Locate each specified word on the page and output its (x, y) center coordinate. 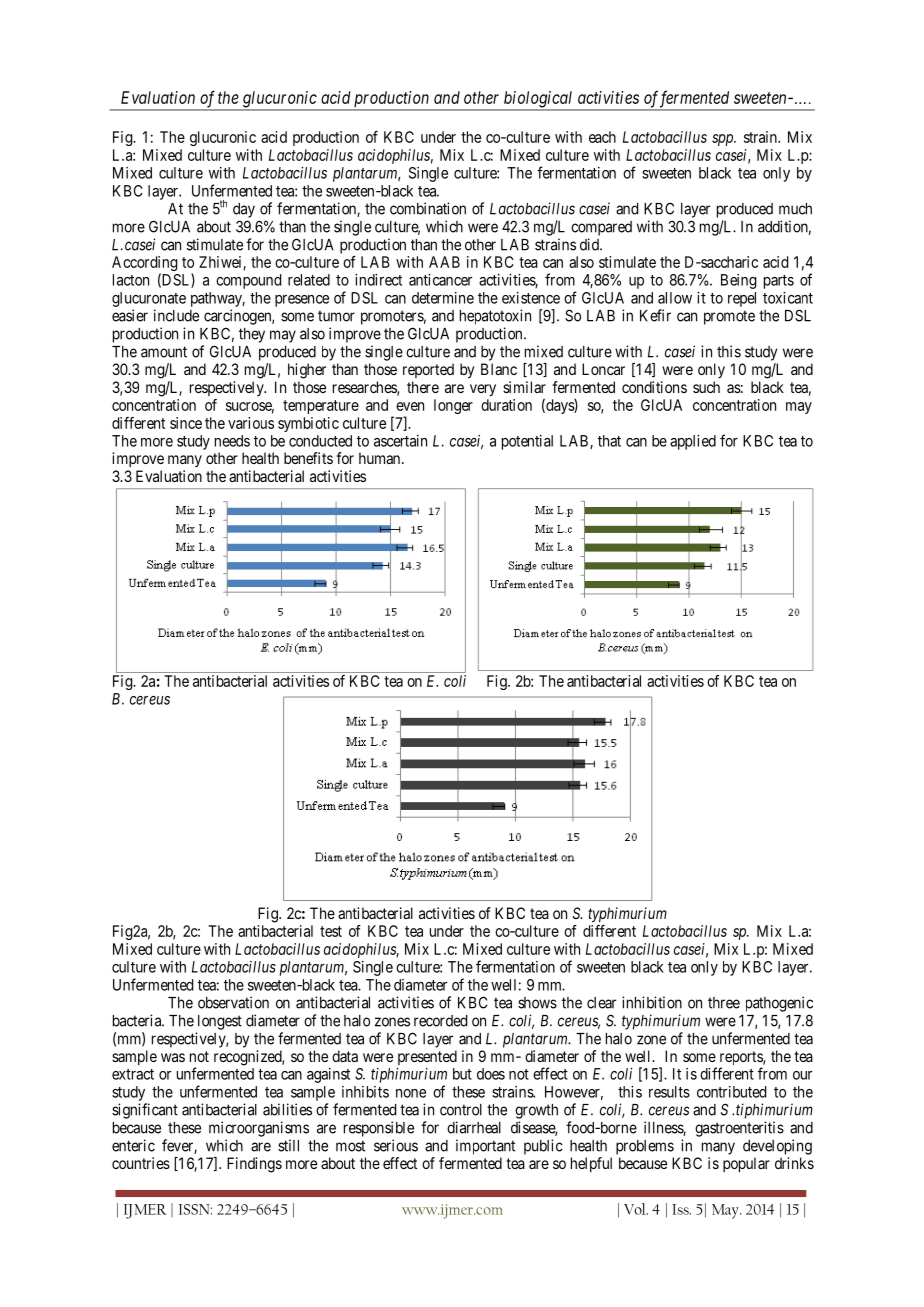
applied (693, 442)
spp (724, 140)
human (381, 458)
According (145, 265)
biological (538, 100)
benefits (308, 458)
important (485, 1147)
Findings (254, 1165)
